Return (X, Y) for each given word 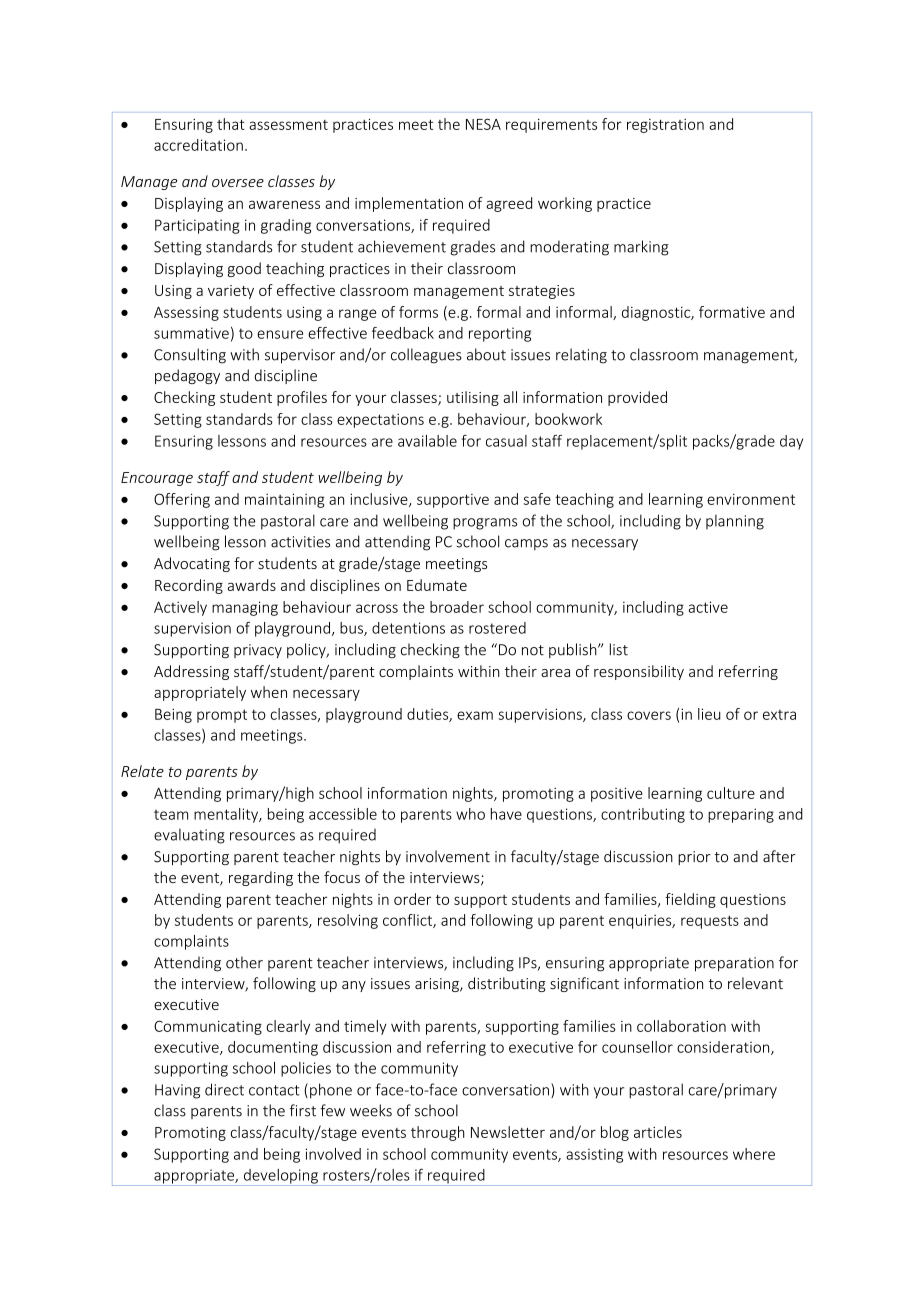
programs (485, 524)
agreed (509, 204)
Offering (182, 500)
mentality (227, 815)
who (470, 814)
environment (751, 499)
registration (665, 126)
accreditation (198, 145)
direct (224, 1089)
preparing (741, 815)
